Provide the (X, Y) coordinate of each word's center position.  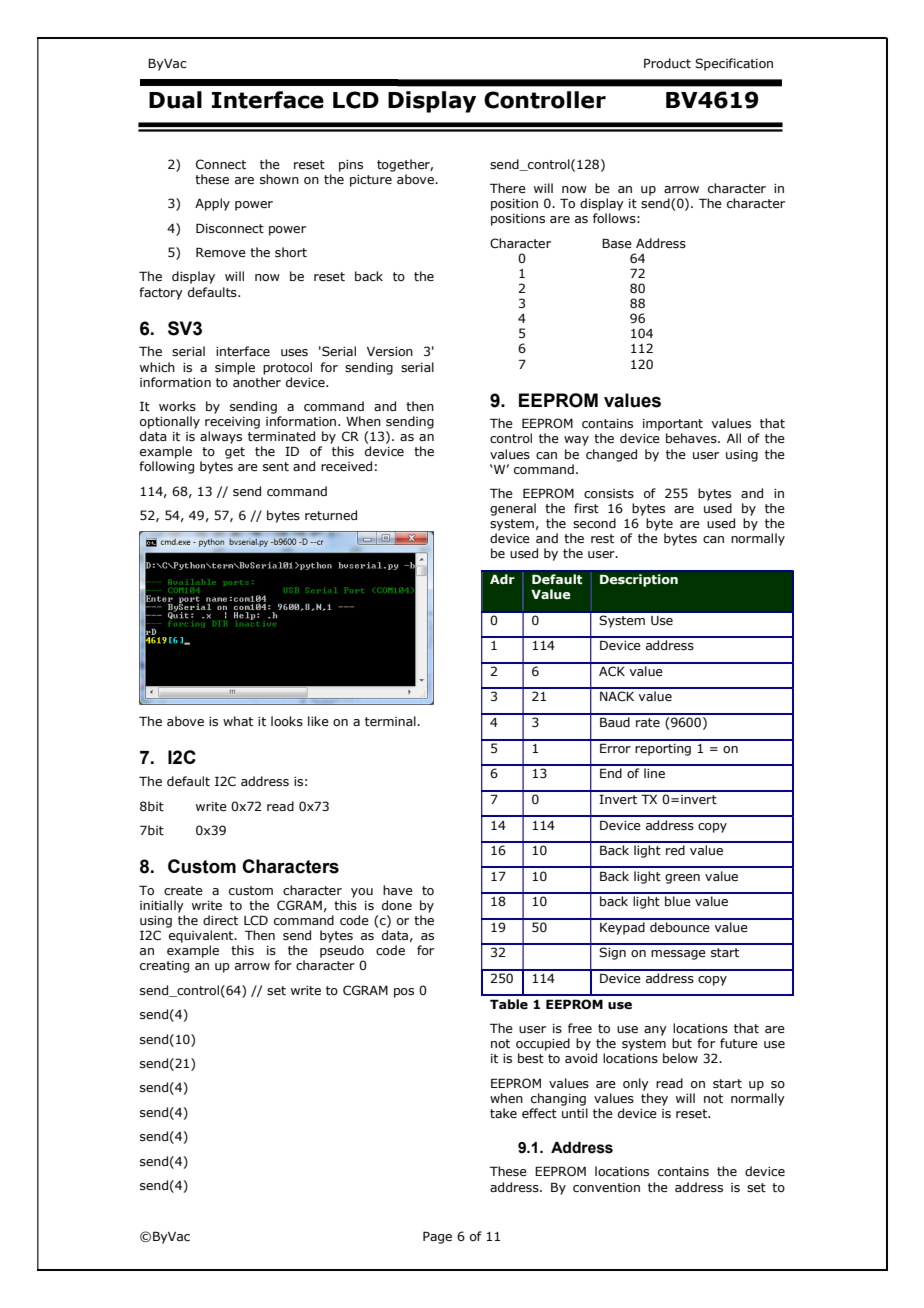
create (183, 890)
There (508, 188)
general (513, 509)
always (221, 437)
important (673, 425)
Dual (175, 100)
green (682, 879)
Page (437, 1237)
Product (667, 63)
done (397, 905)
